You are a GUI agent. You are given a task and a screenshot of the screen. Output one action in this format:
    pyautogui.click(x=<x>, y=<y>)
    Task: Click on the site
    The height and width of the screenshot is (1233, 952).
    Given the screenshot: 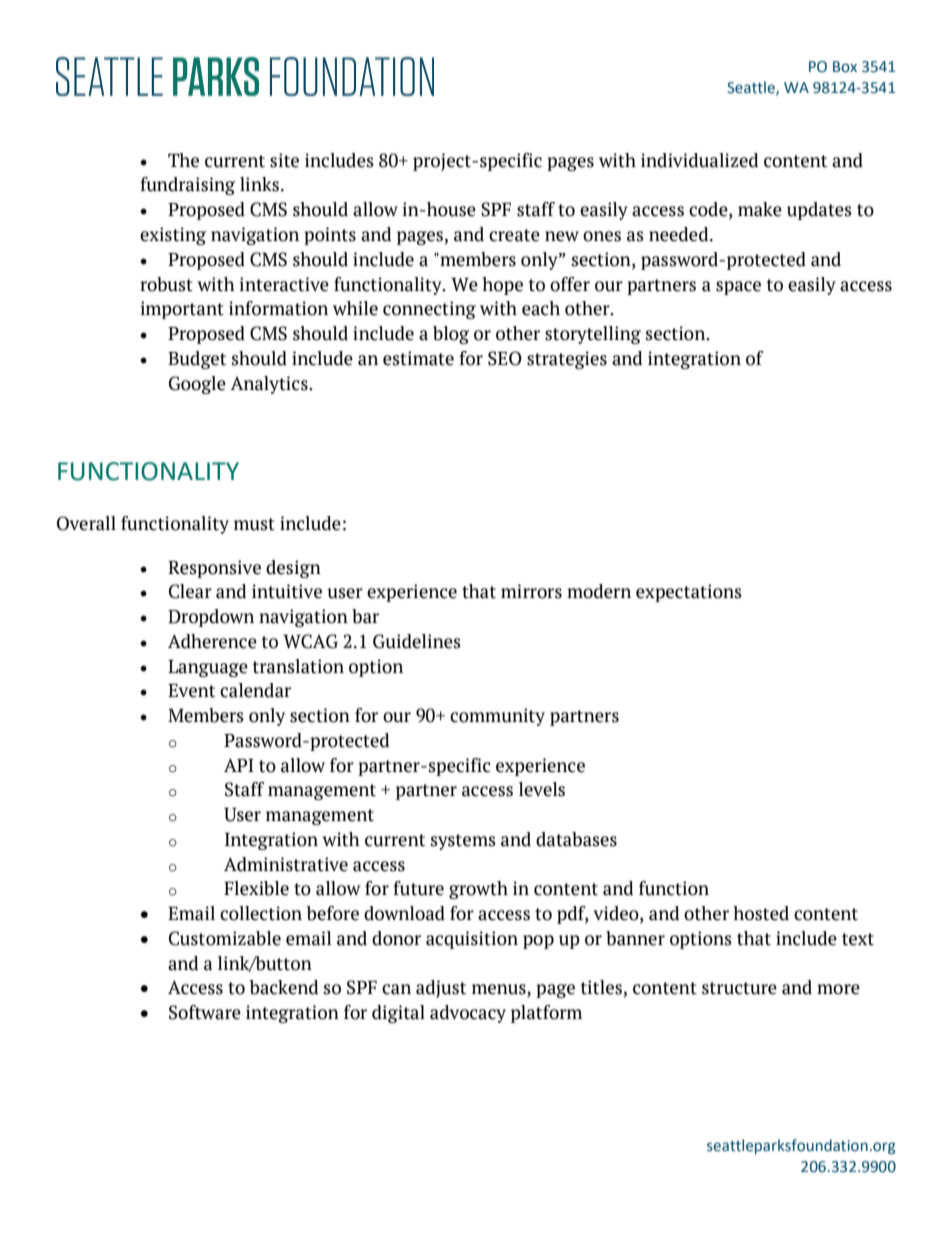 What is the action you would take?
    pyautogui.click(x=284, y=160)
